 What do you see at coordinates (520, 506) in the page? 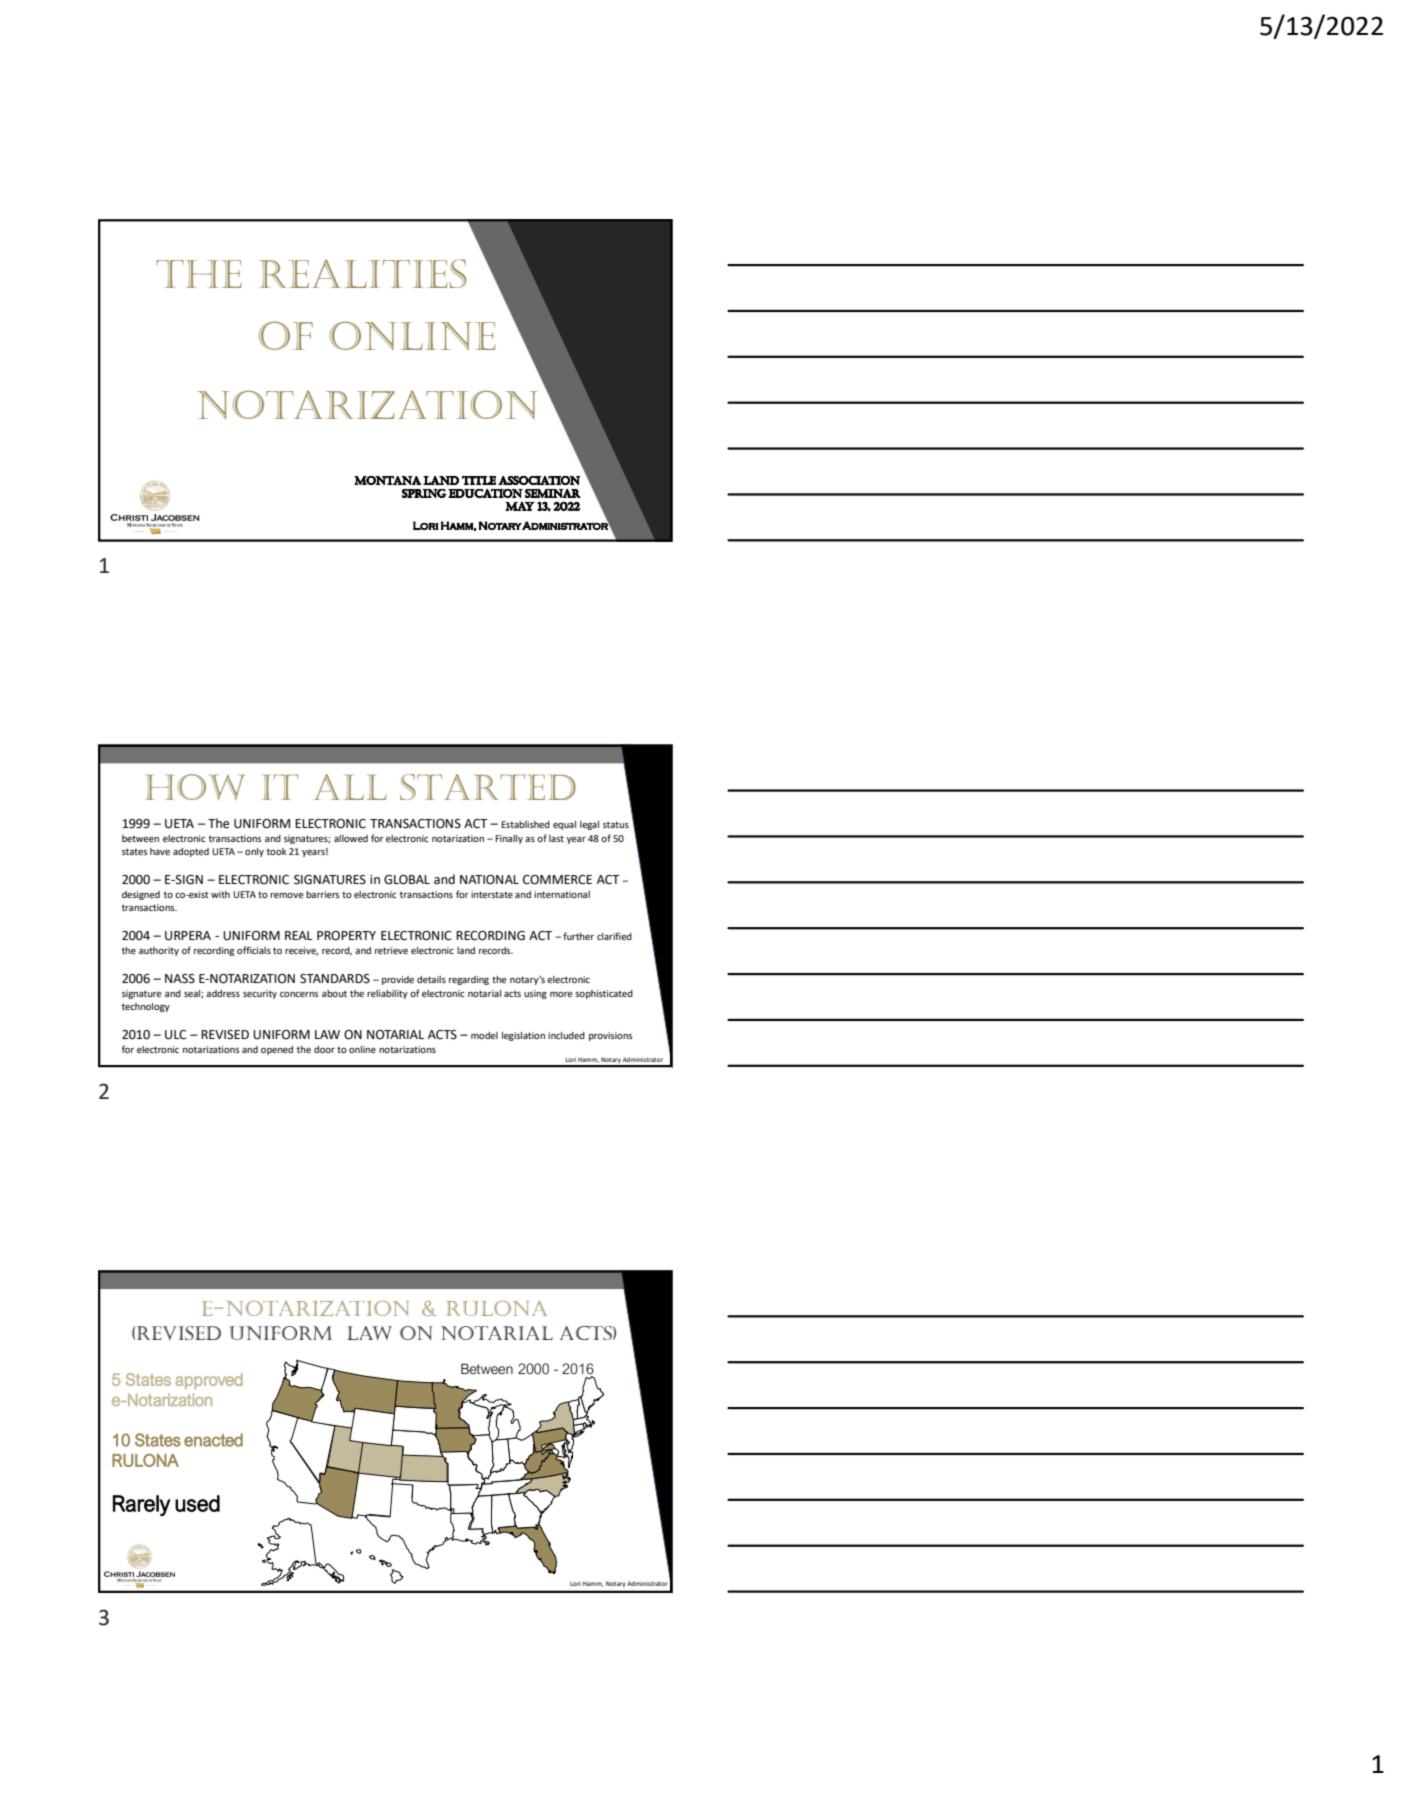
I see `May` at bounding box center [520, 506].
